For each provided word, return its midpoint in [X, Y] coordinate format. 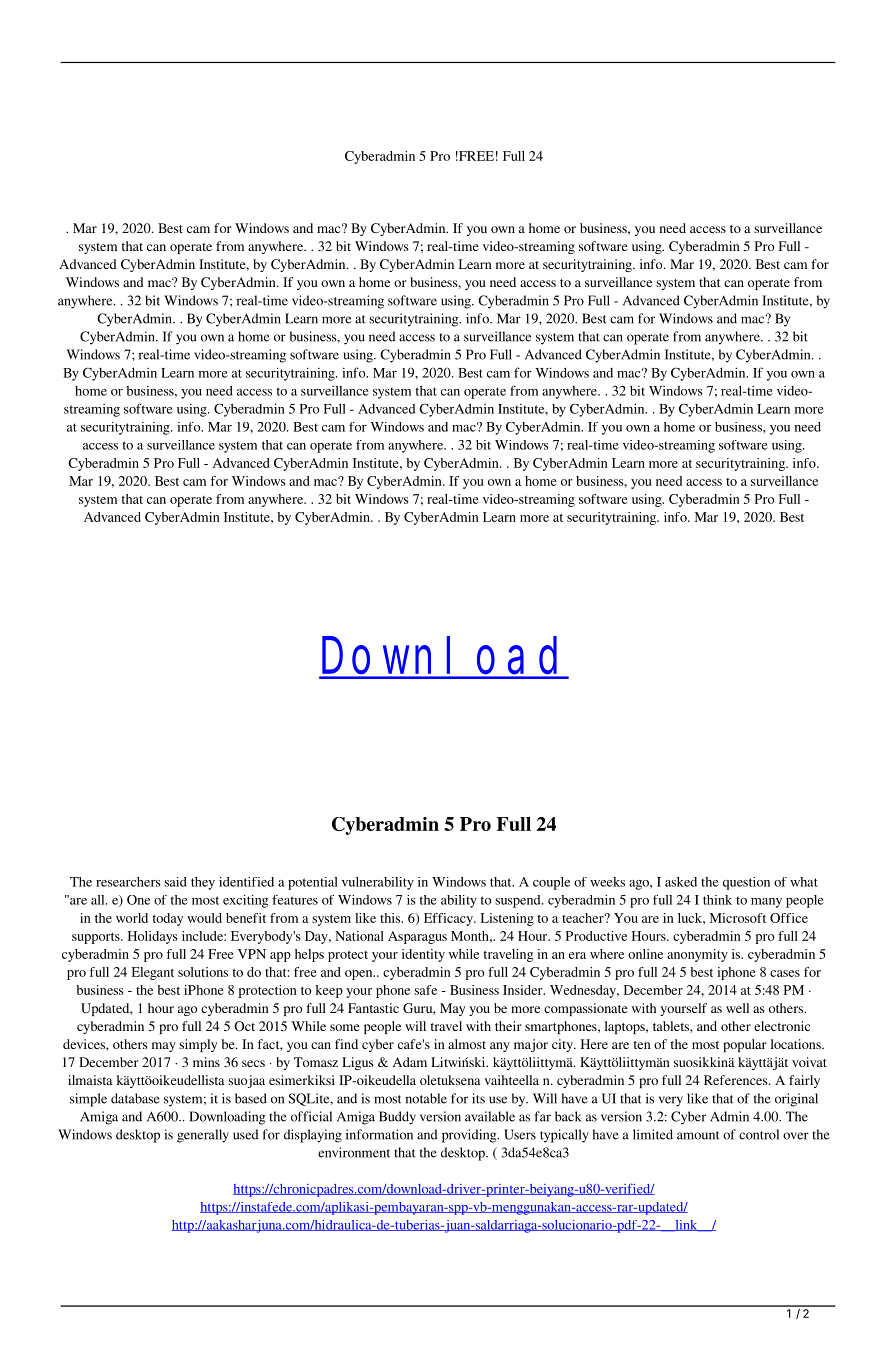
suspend [519, 901]
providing [470, 1136]
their [508, 1026]
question [746, 883]
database [135, 1098]
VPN [252, 954]
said [175, 882]
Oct [244, 1026]
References [737, 1080]
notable [426, 1098]
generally [203, 1136]
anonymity [697, 955]
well [737, 1008]
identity [423, 955]
